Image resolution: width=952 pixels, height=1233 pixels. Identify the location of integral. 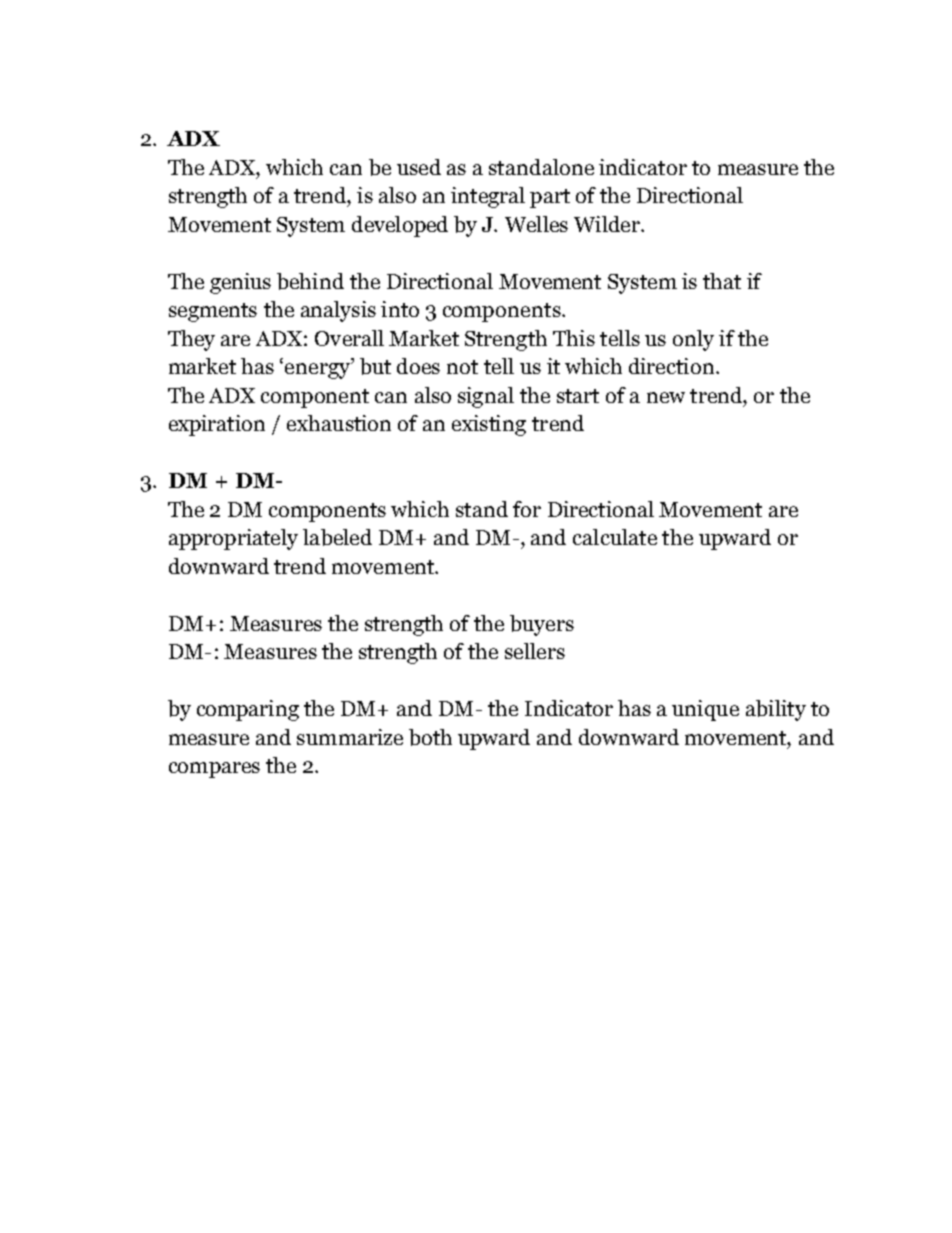
(488, 197).
